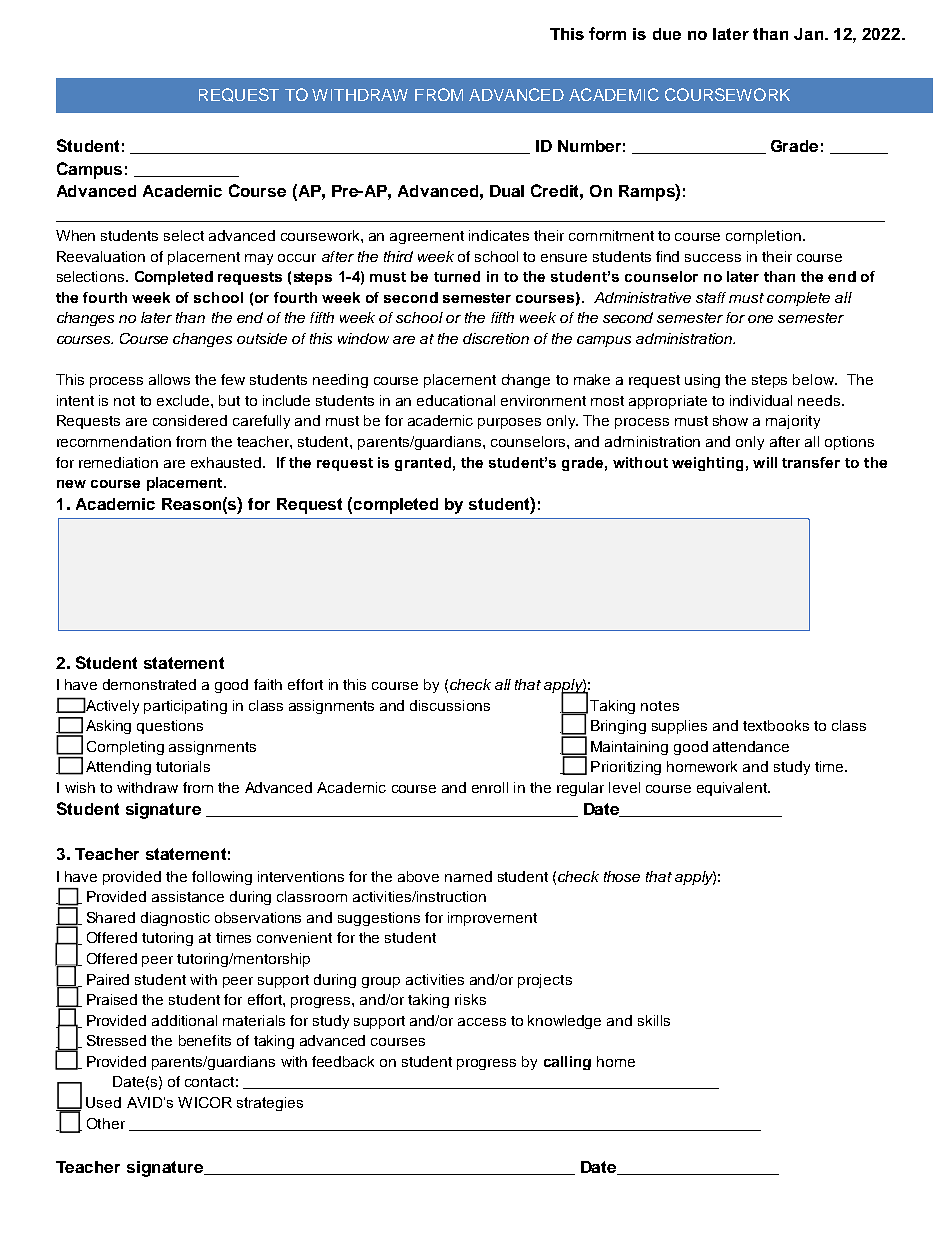  Describe the element at coordinates (149, 684) in the screenshot. I see `demonstrated` at that location.
